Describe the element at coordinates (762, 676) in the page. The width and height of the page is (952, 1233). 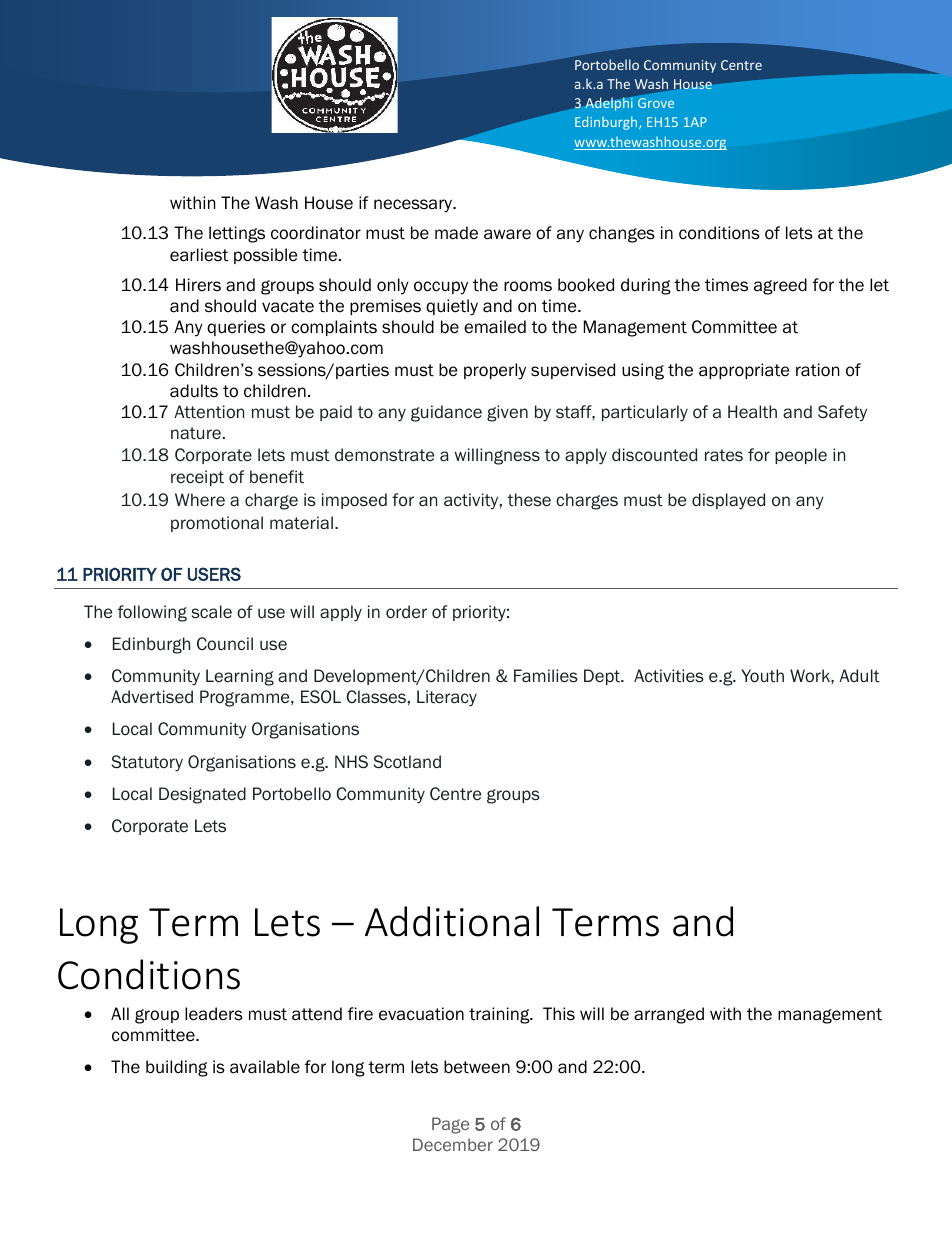
I see `Youth` at that location.
